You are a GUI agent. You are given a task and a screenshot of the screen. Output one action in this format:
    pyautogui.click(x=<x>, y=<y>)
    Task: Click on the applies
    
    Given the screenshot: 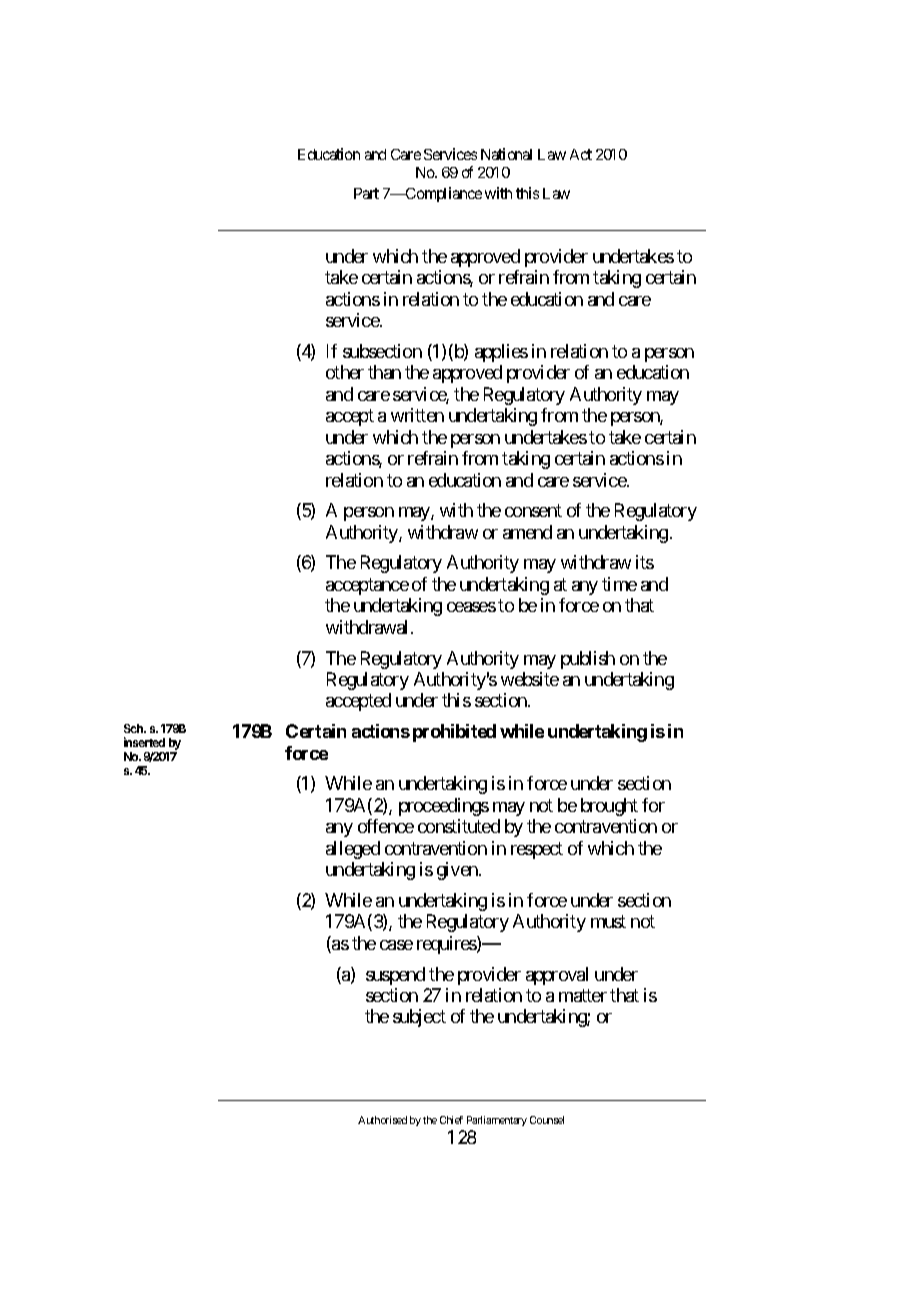 What is the action you would take?
    pyautogui.click(x=501, y=353)
